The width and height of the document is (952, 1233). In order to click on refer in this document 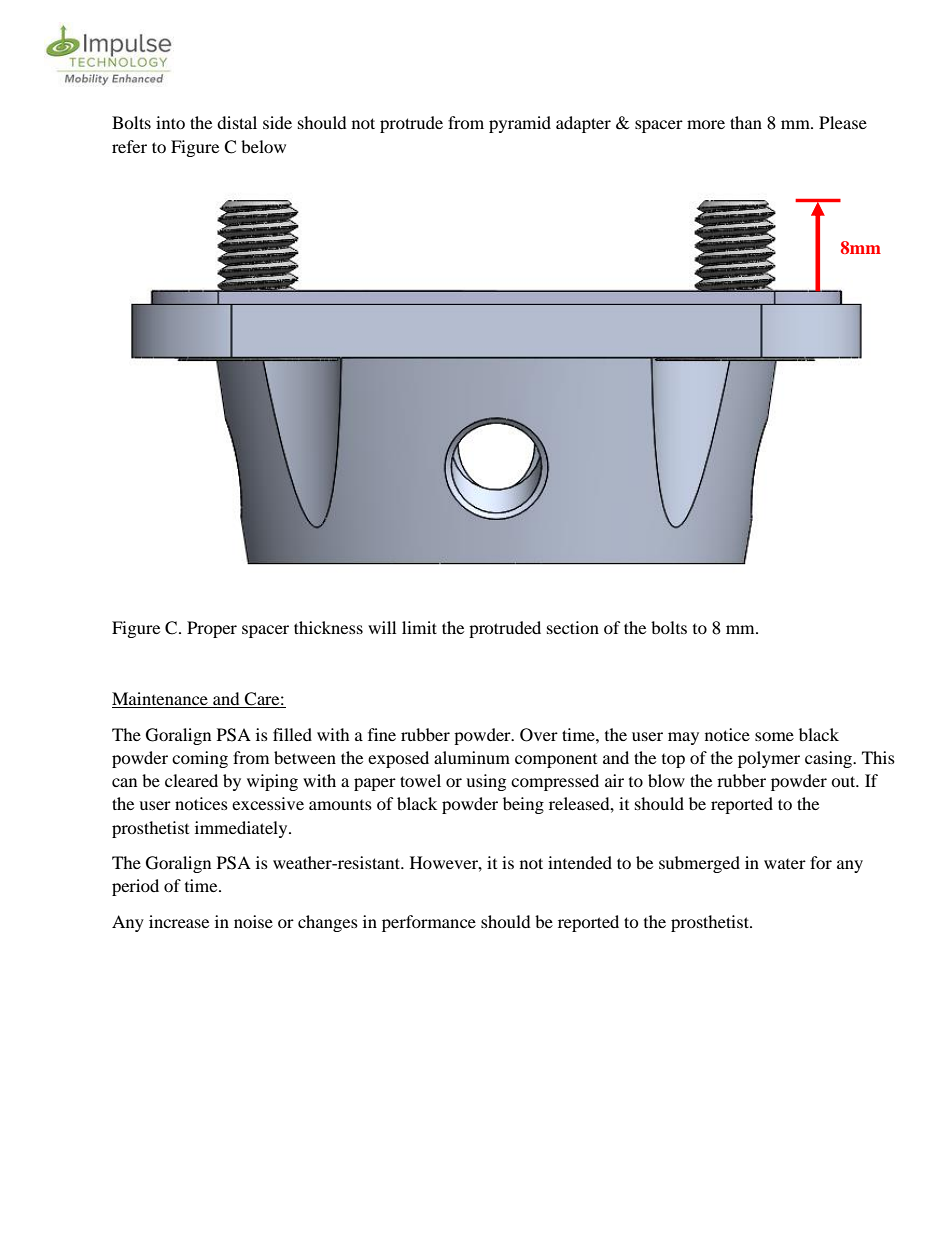, I will do `click(129, 146)`.
